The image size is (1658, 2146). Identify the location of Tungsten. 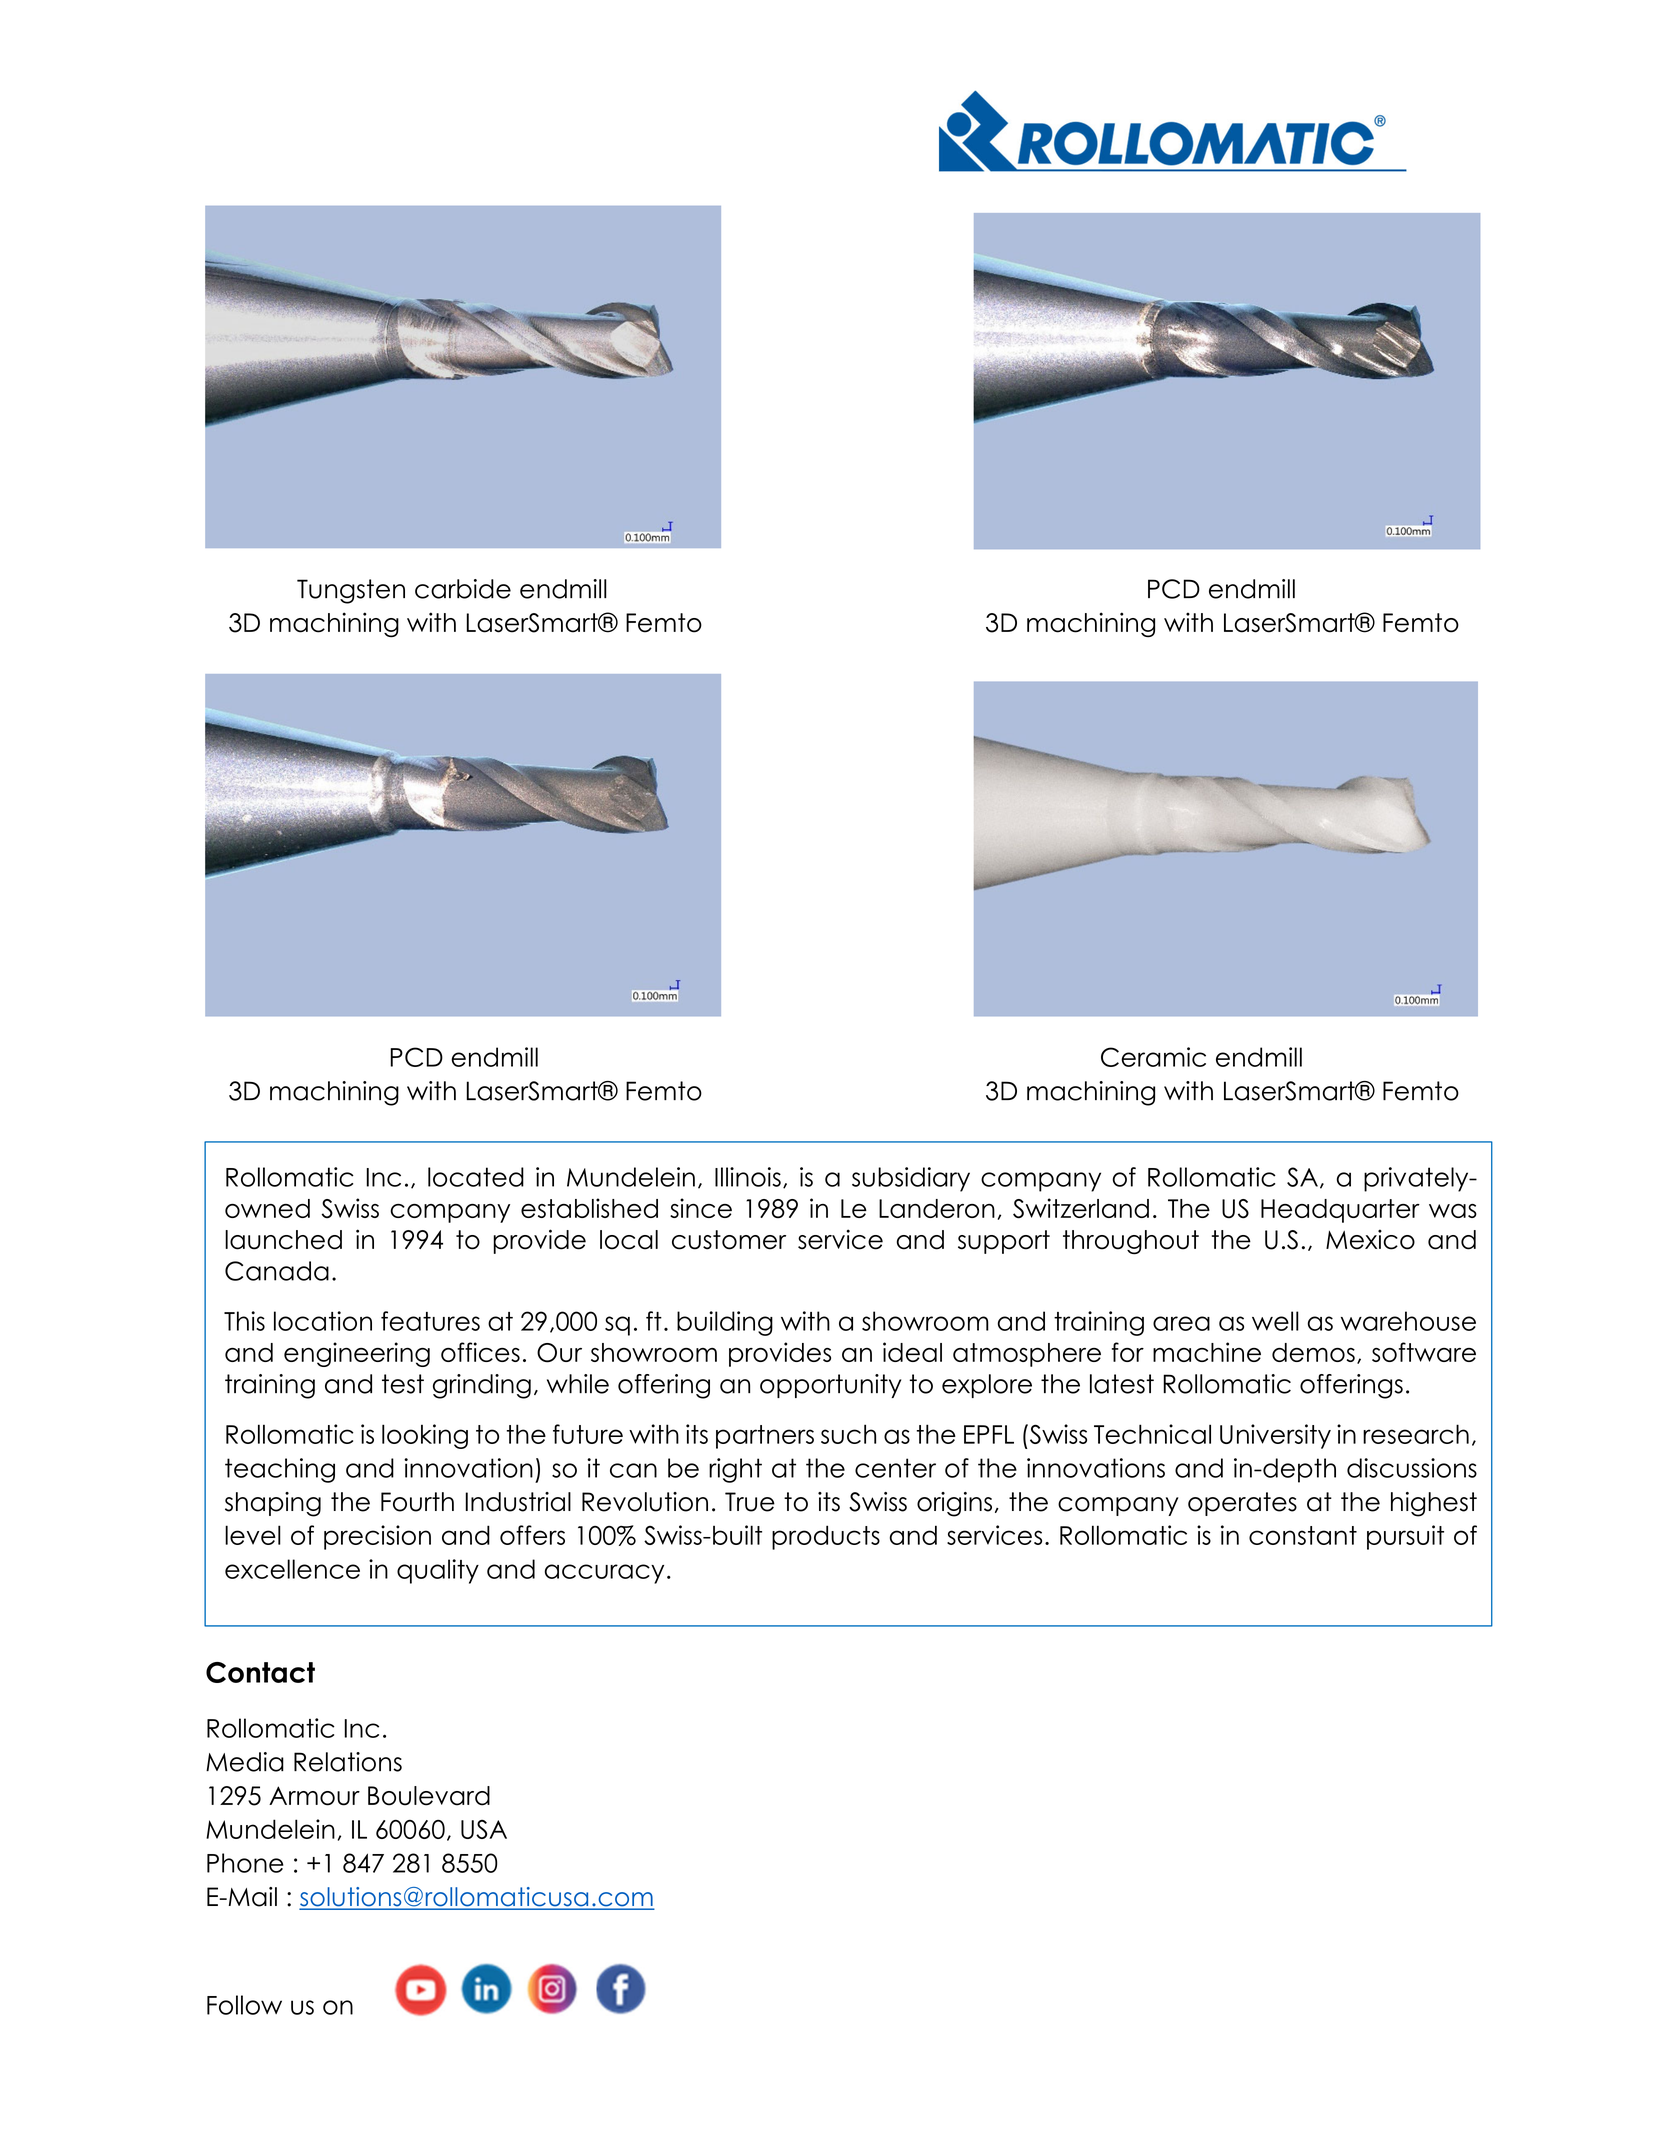
(351, 591).
